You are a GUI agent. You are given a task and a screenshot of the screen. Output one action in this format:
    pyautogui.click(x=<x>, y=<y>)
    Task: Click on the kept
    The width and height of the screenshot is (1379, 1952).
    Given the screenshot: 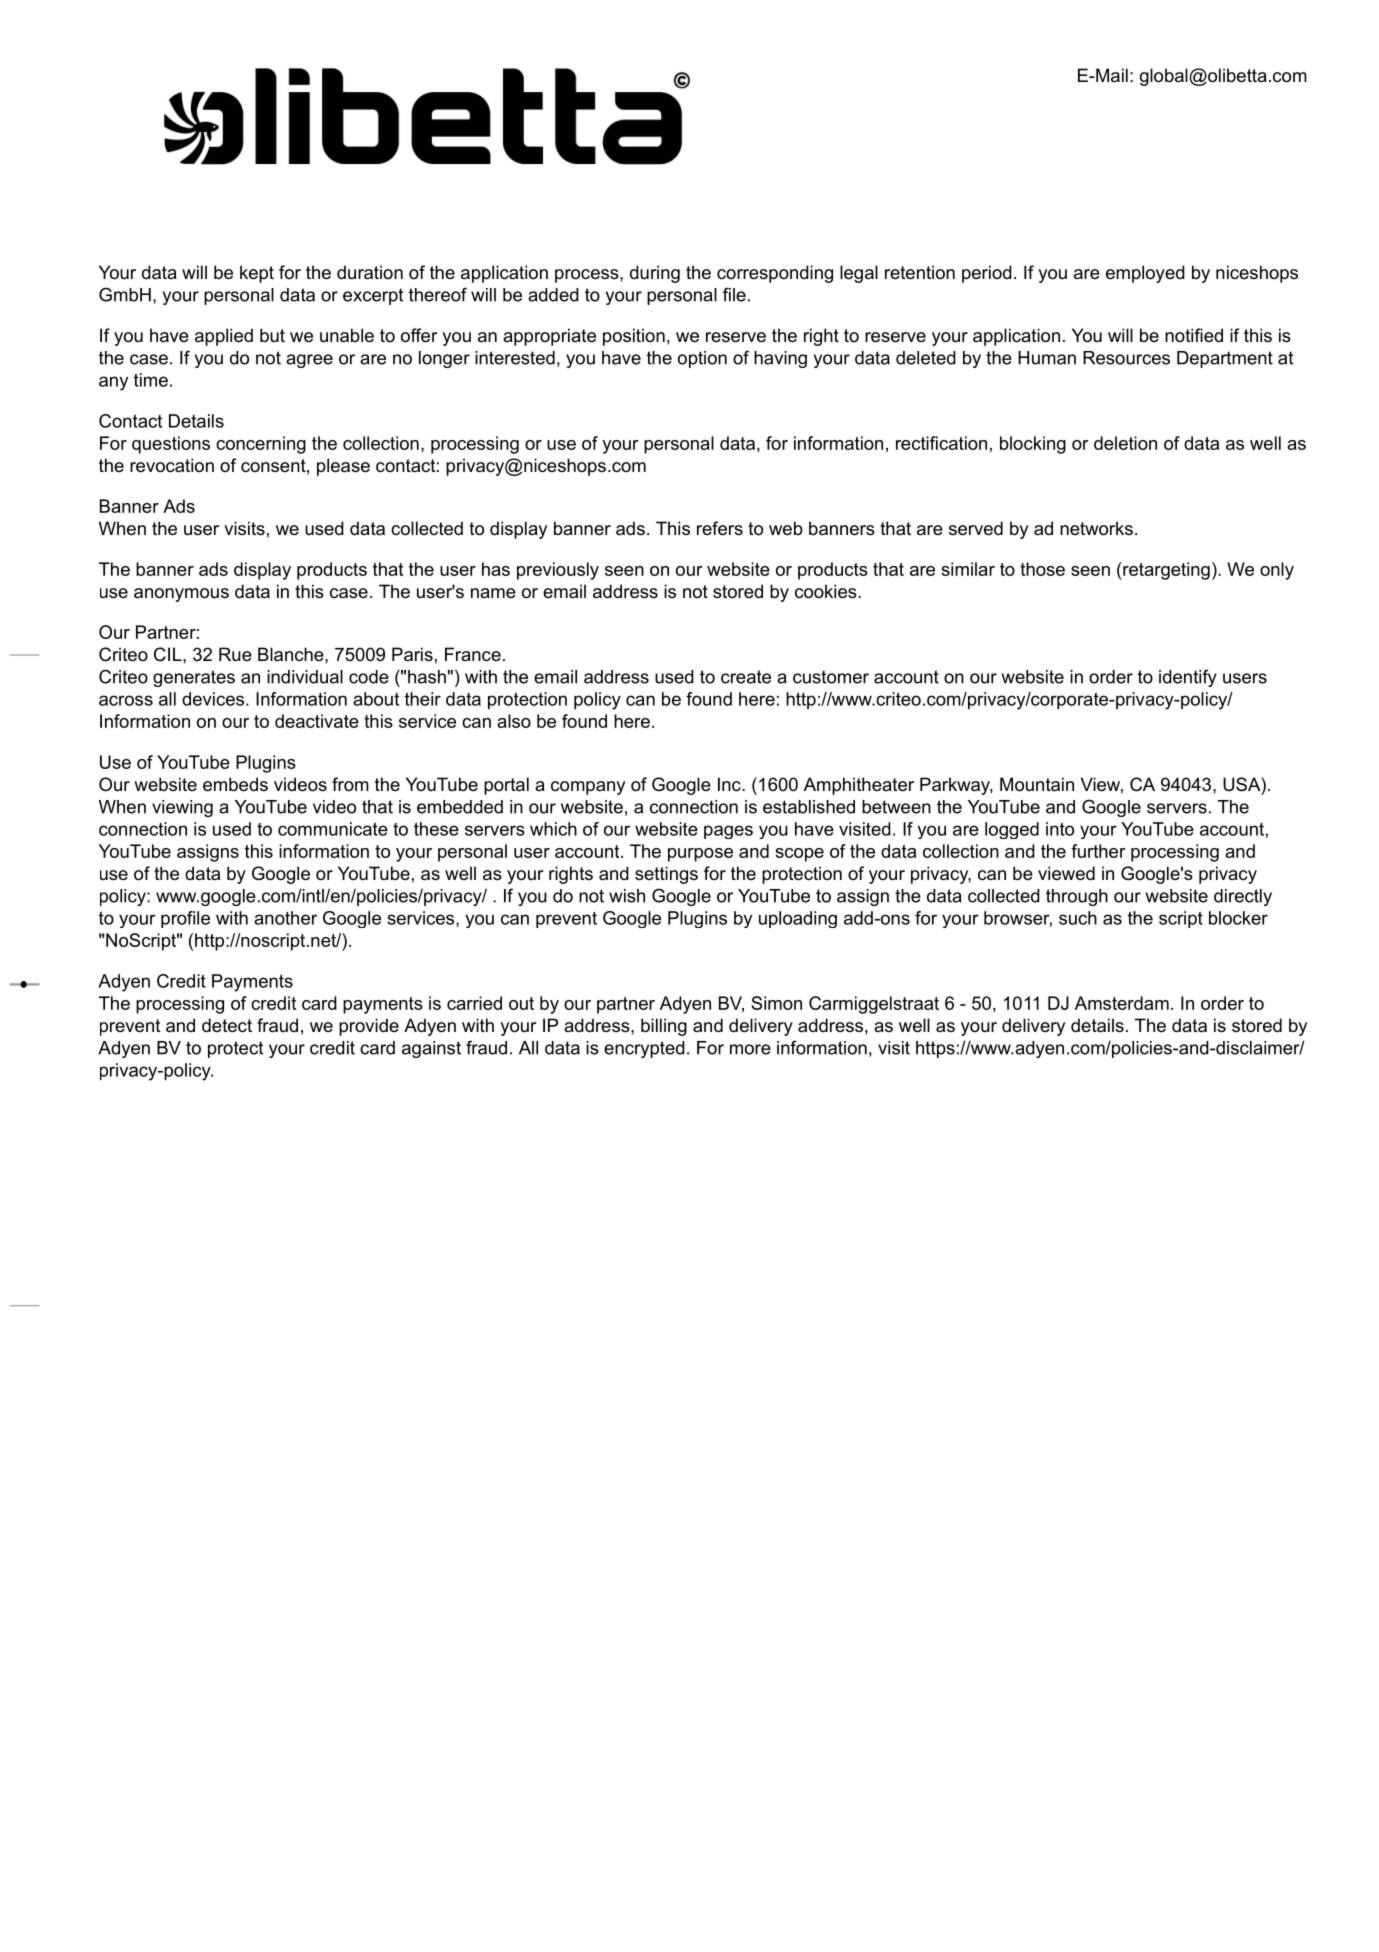 What is the action you would take?
    pyautogui.click(x=257, y=274)
